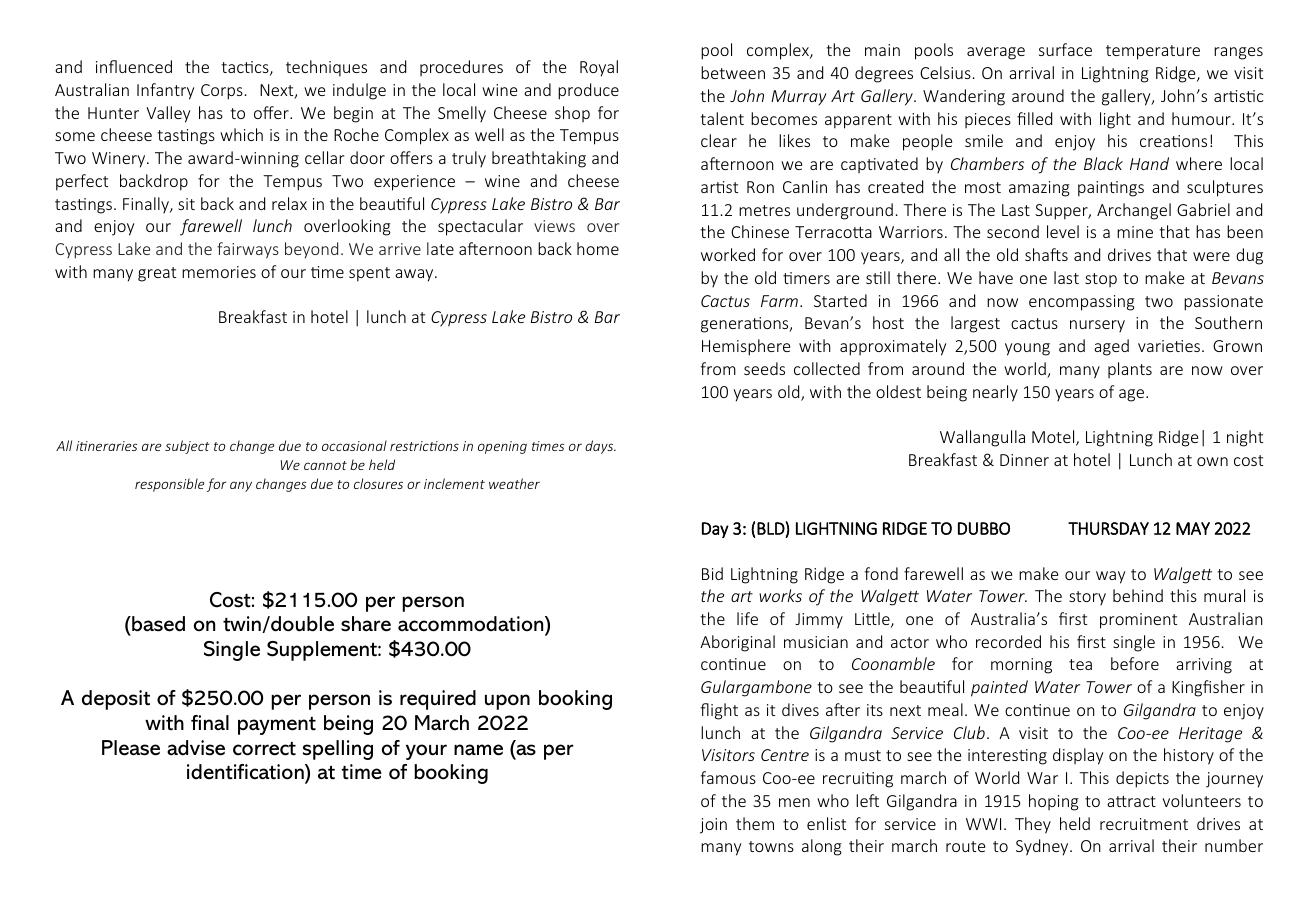 This screenshot has height=924, width=1308. Describe the element at coordinates (1101, 280) in the screenshot. I see `stop` at that location.
